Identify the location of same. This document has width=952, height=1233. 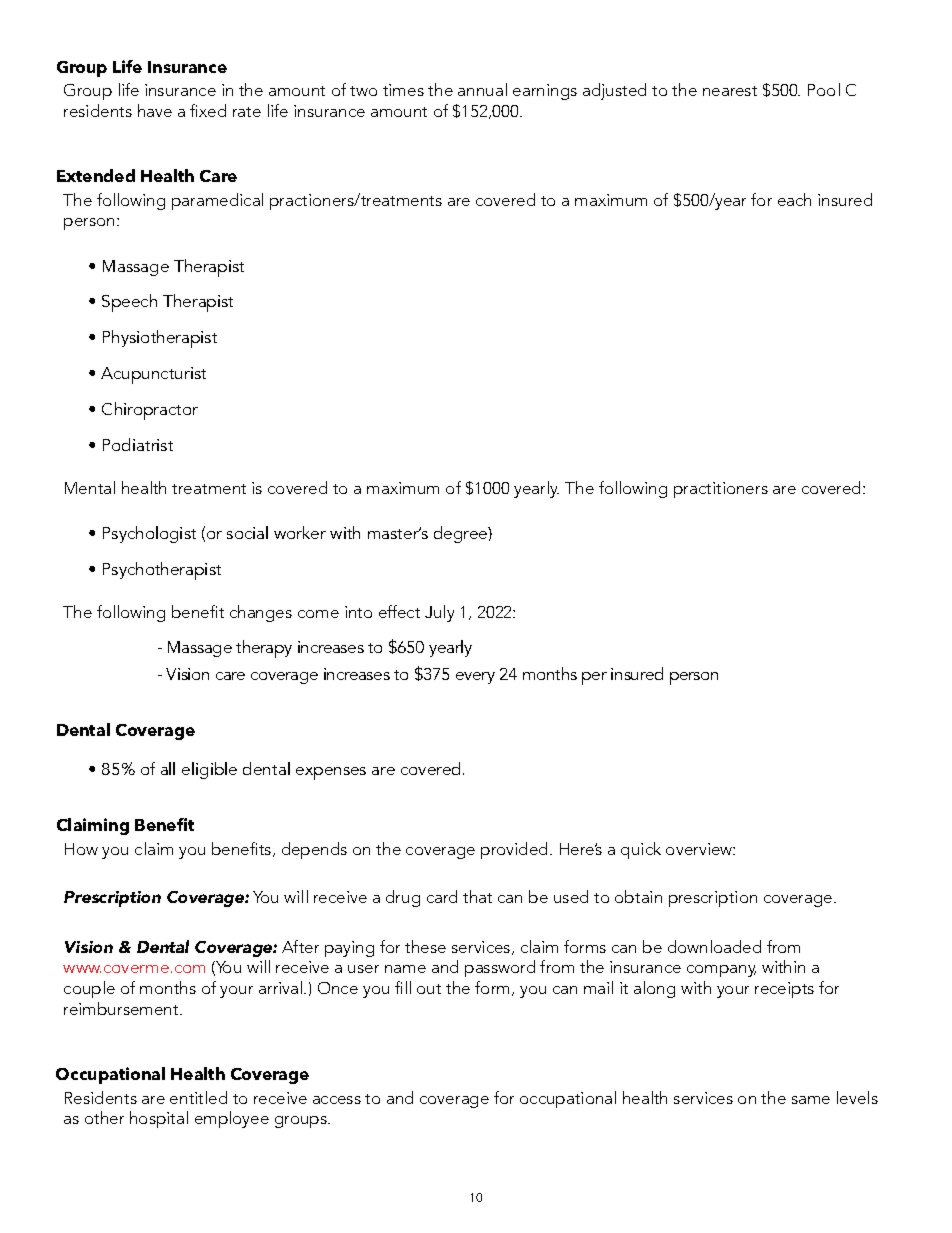
(811, 1100).
